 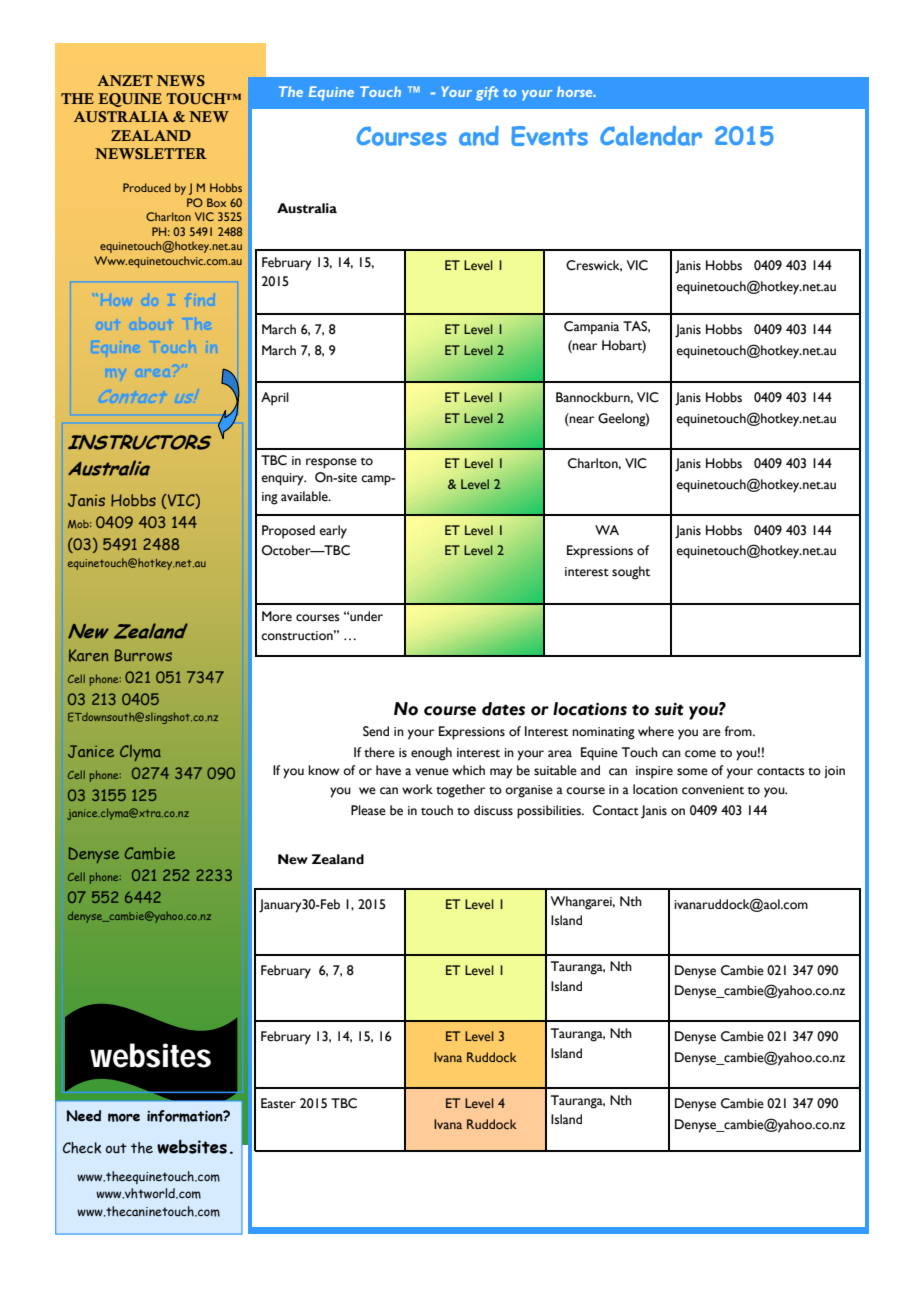 What do you see at coordinates (487, 93) in the document?
I see `gift` at bounding box center [487, 93].
